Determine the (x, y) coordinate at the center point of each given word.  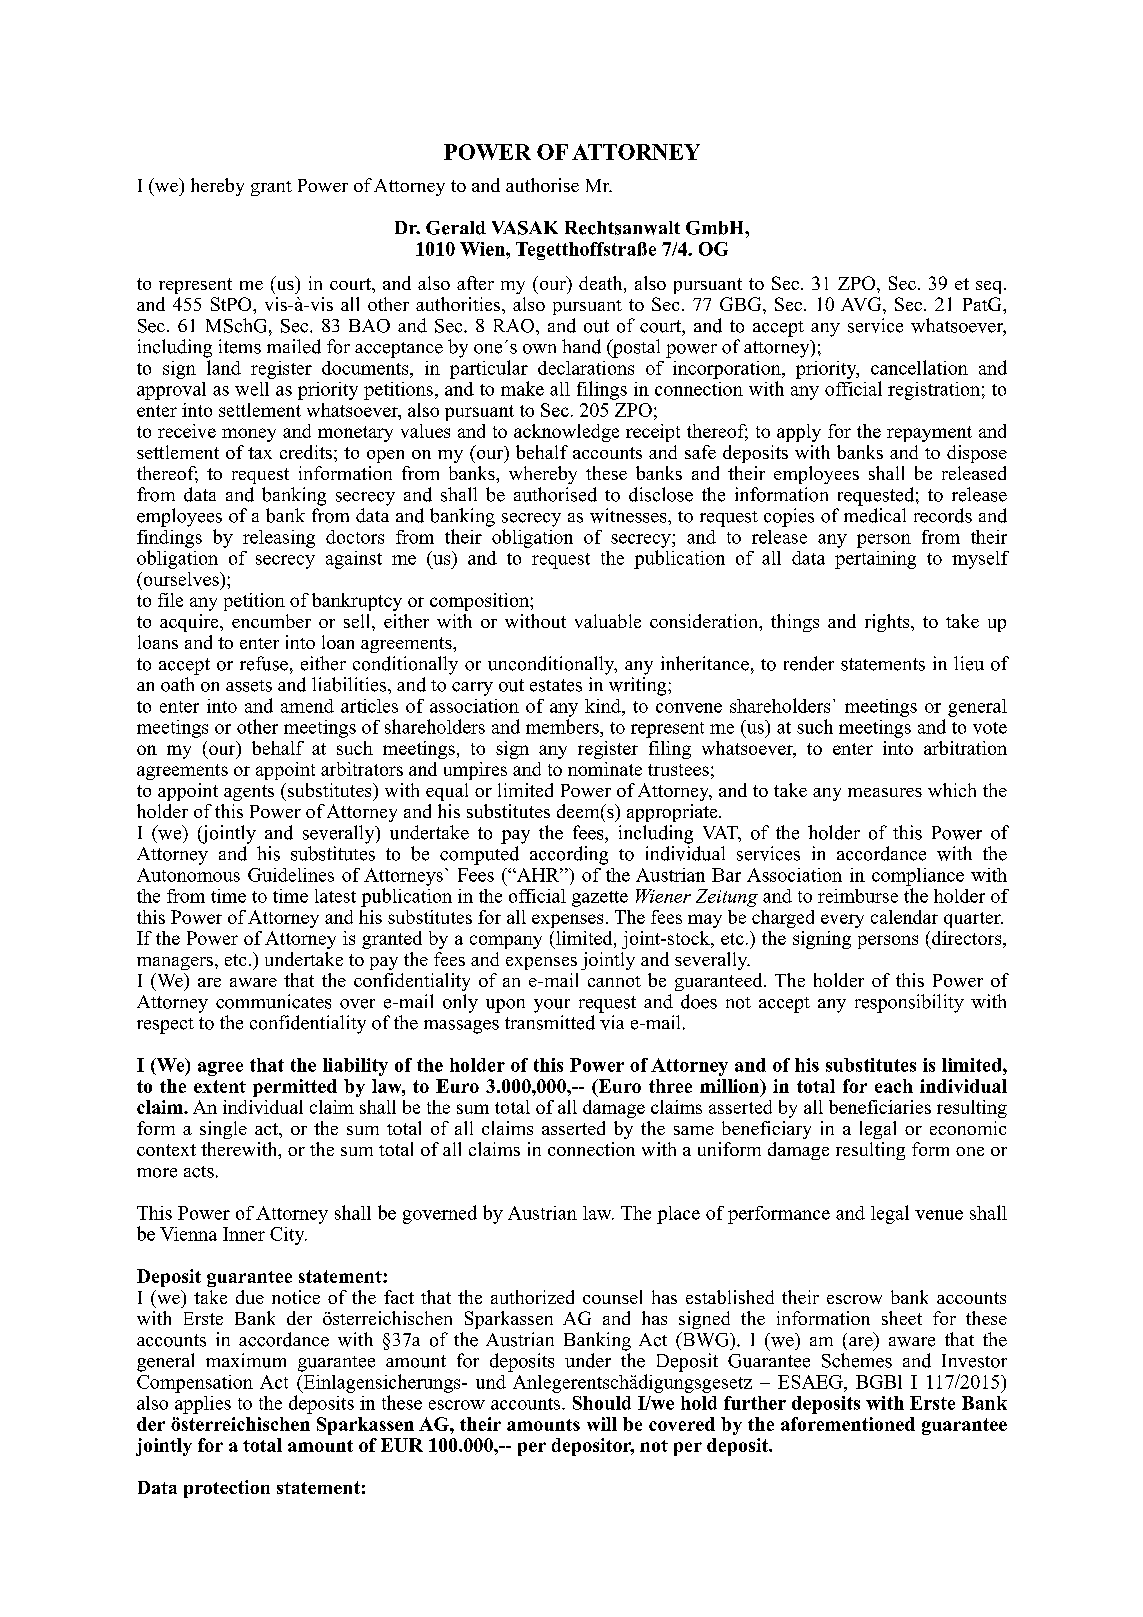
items (240, 346)
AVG (862, 304)
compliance (918, 877)
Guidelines (291, 875)
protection (227, 1489)
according (569, 855)
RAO (515, 326)
